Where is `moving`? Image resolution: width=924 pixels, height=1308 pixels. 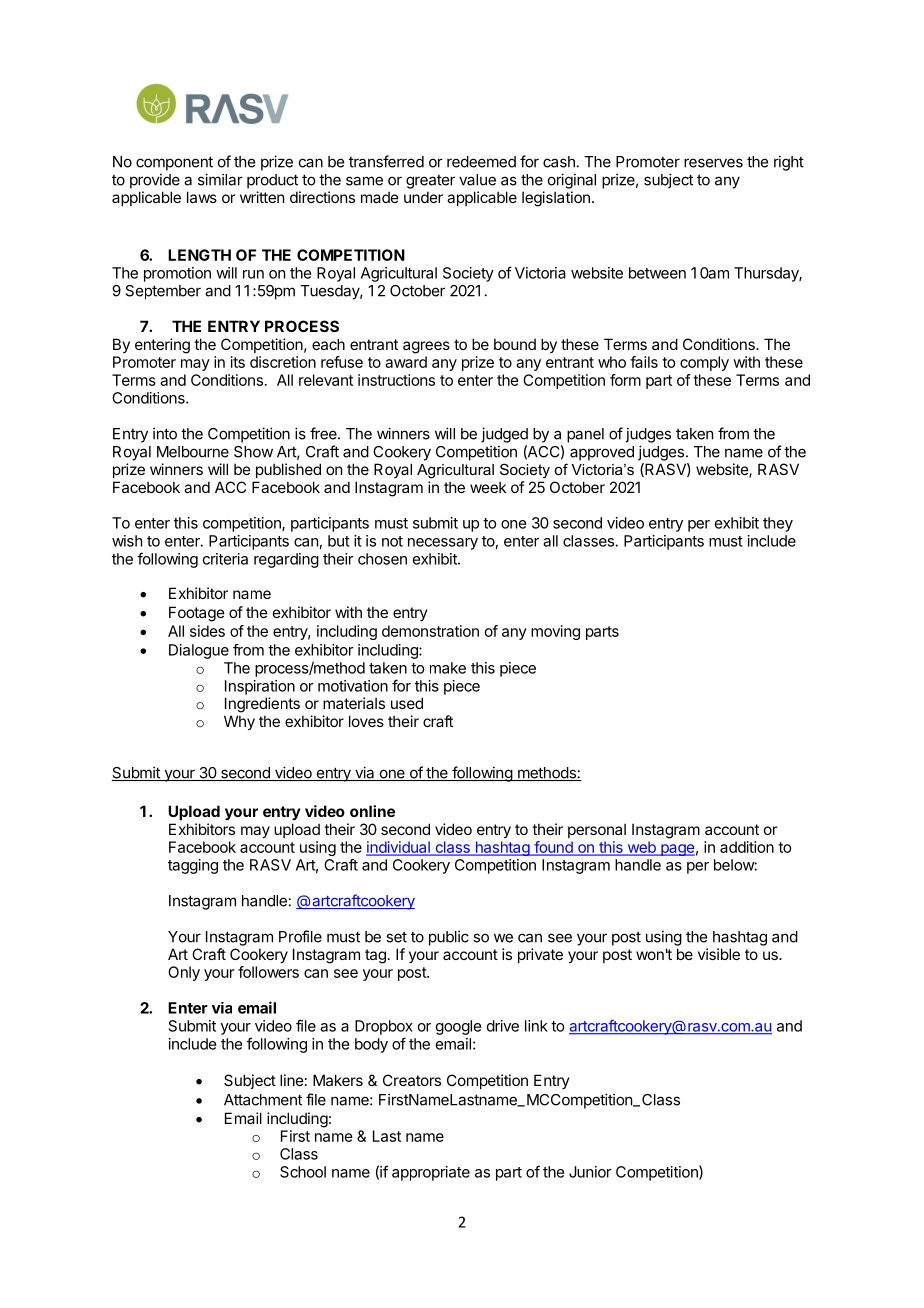 moving is located at coordinates (555, 632).
